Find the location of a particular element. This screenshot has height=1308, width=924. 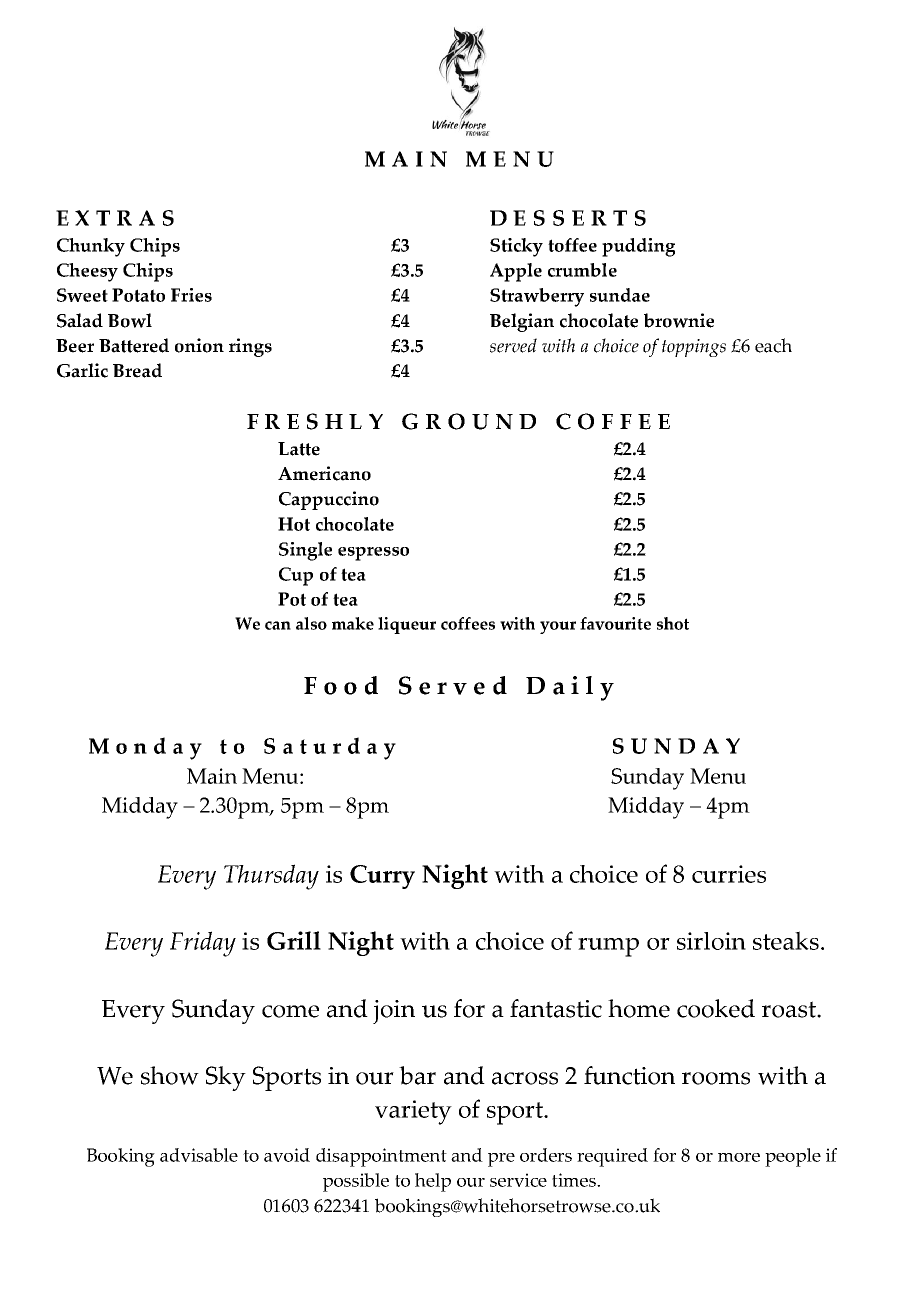

advisable is located at coordinates (199, 1155).
